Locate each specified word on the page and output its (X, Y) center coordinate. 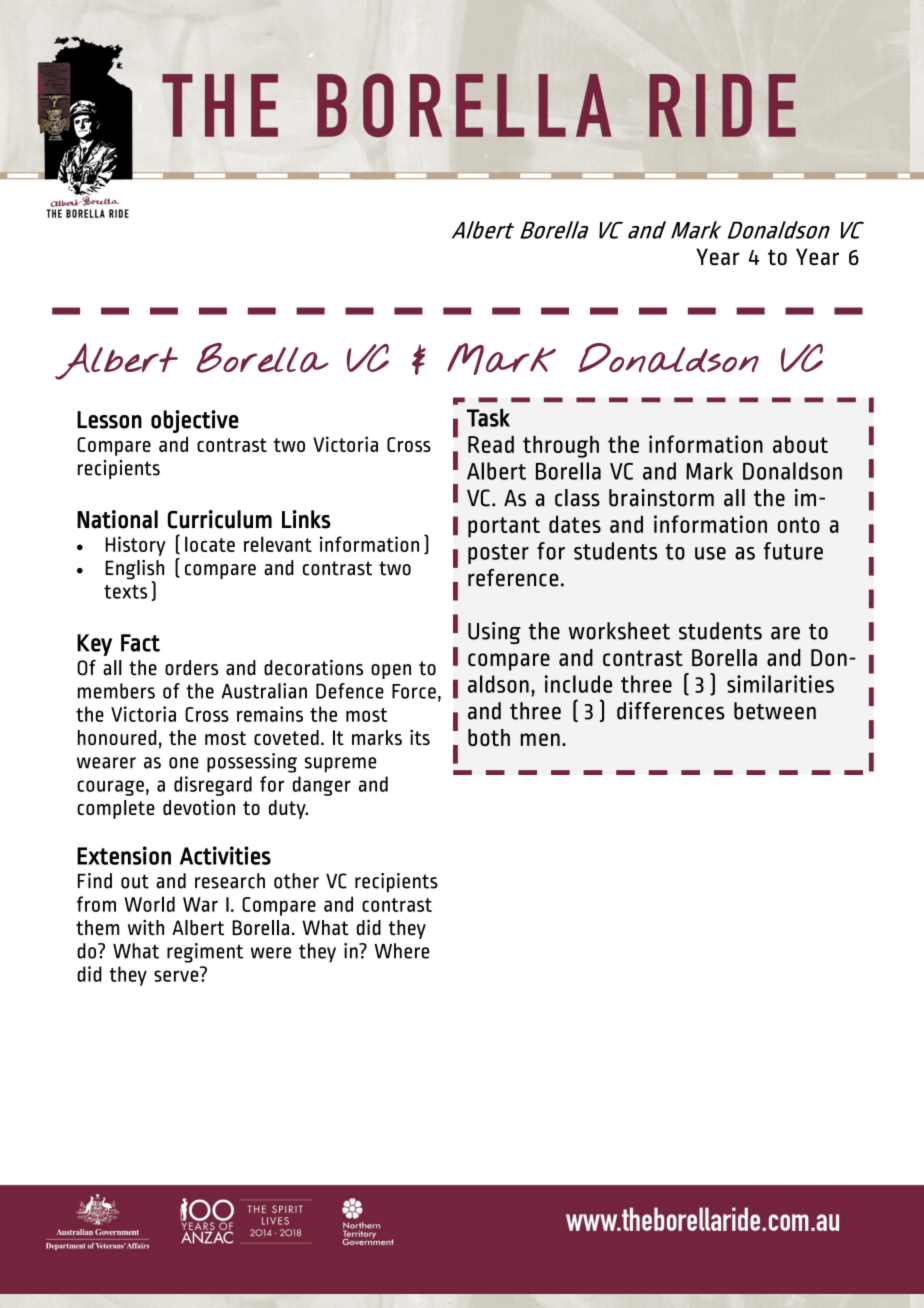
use (710, 553)
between (775, 711)
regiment (205, 953)
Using (494, 633)
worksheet (619, 631)
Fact (140, 643)
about (800, 444)
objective (195, 421)
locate (210, 544)
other (296, 881)
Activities (225, 855)
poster (498, 554)
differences (671, 711)
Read (491, 444)
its (420, 737)
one (184, 763)
